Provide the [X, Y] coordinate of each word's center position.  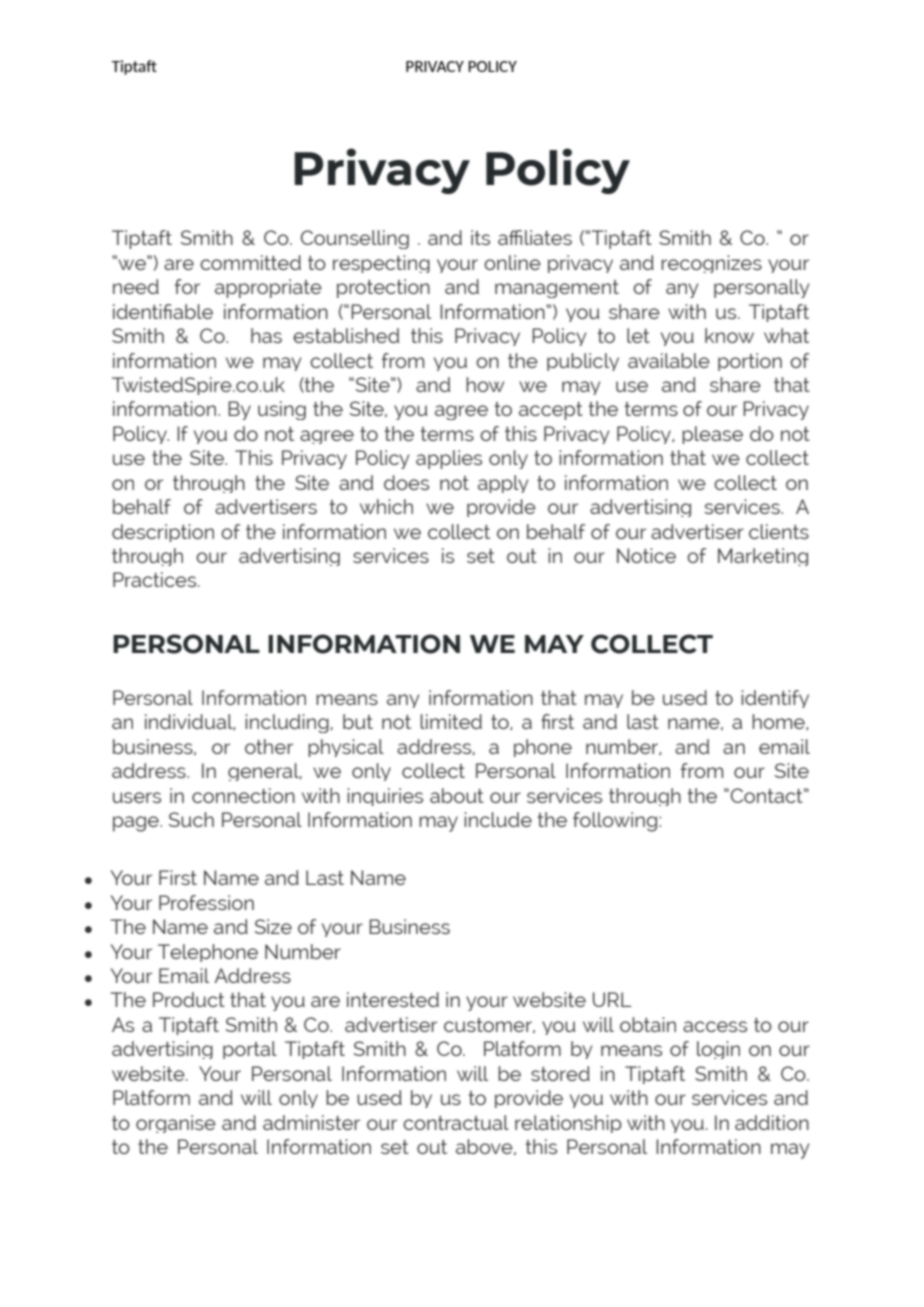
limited [451, 721]
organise [176, 1124]
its [480, 237]
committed [250, 262]
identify [775, 699]
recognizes [711, 264]
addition [772, 1122]
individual [190, 722]
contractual [456, 1122]
